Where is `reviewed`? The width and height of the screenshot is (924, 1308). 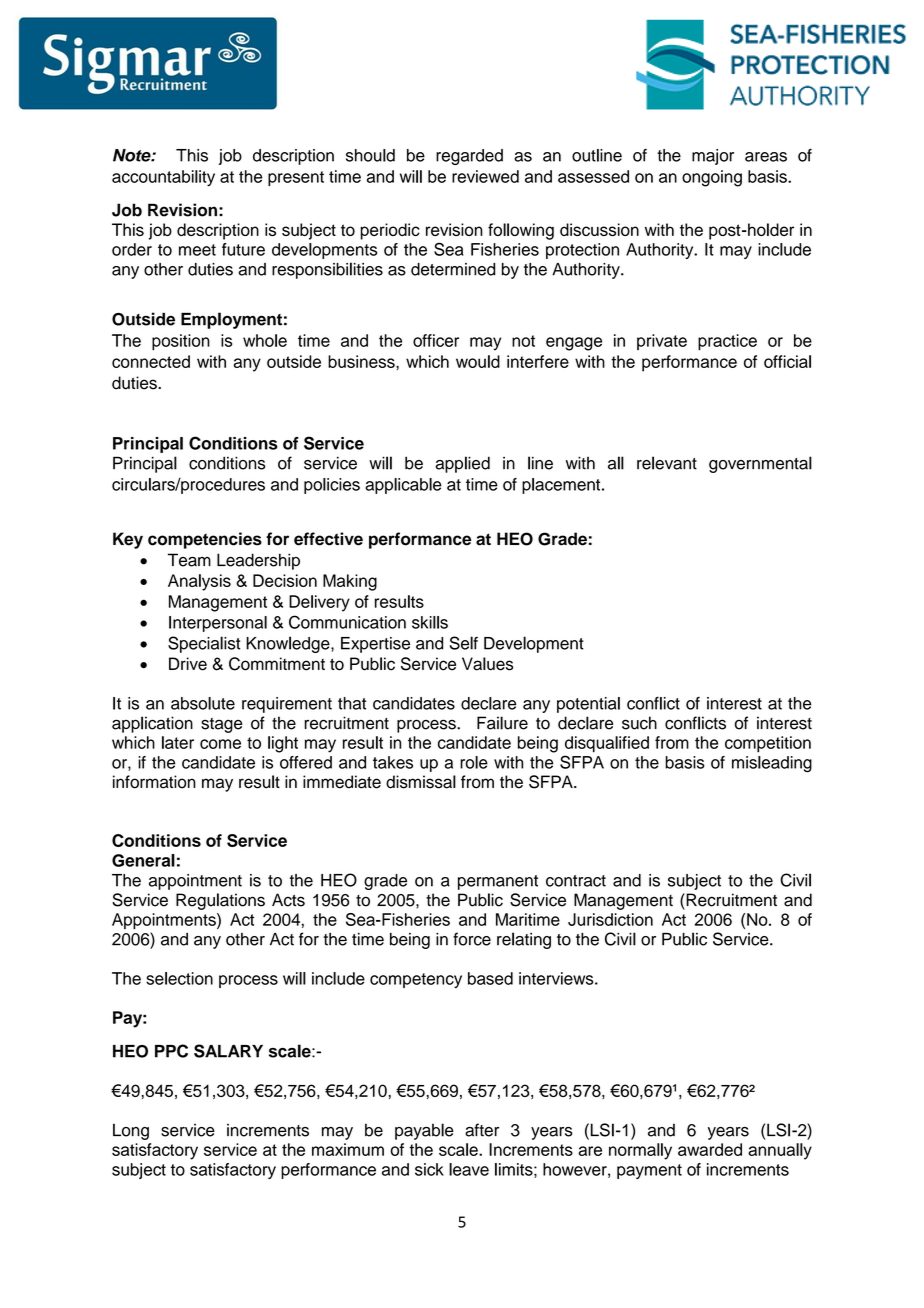
reviewed is located at coordinates (485, 176).
